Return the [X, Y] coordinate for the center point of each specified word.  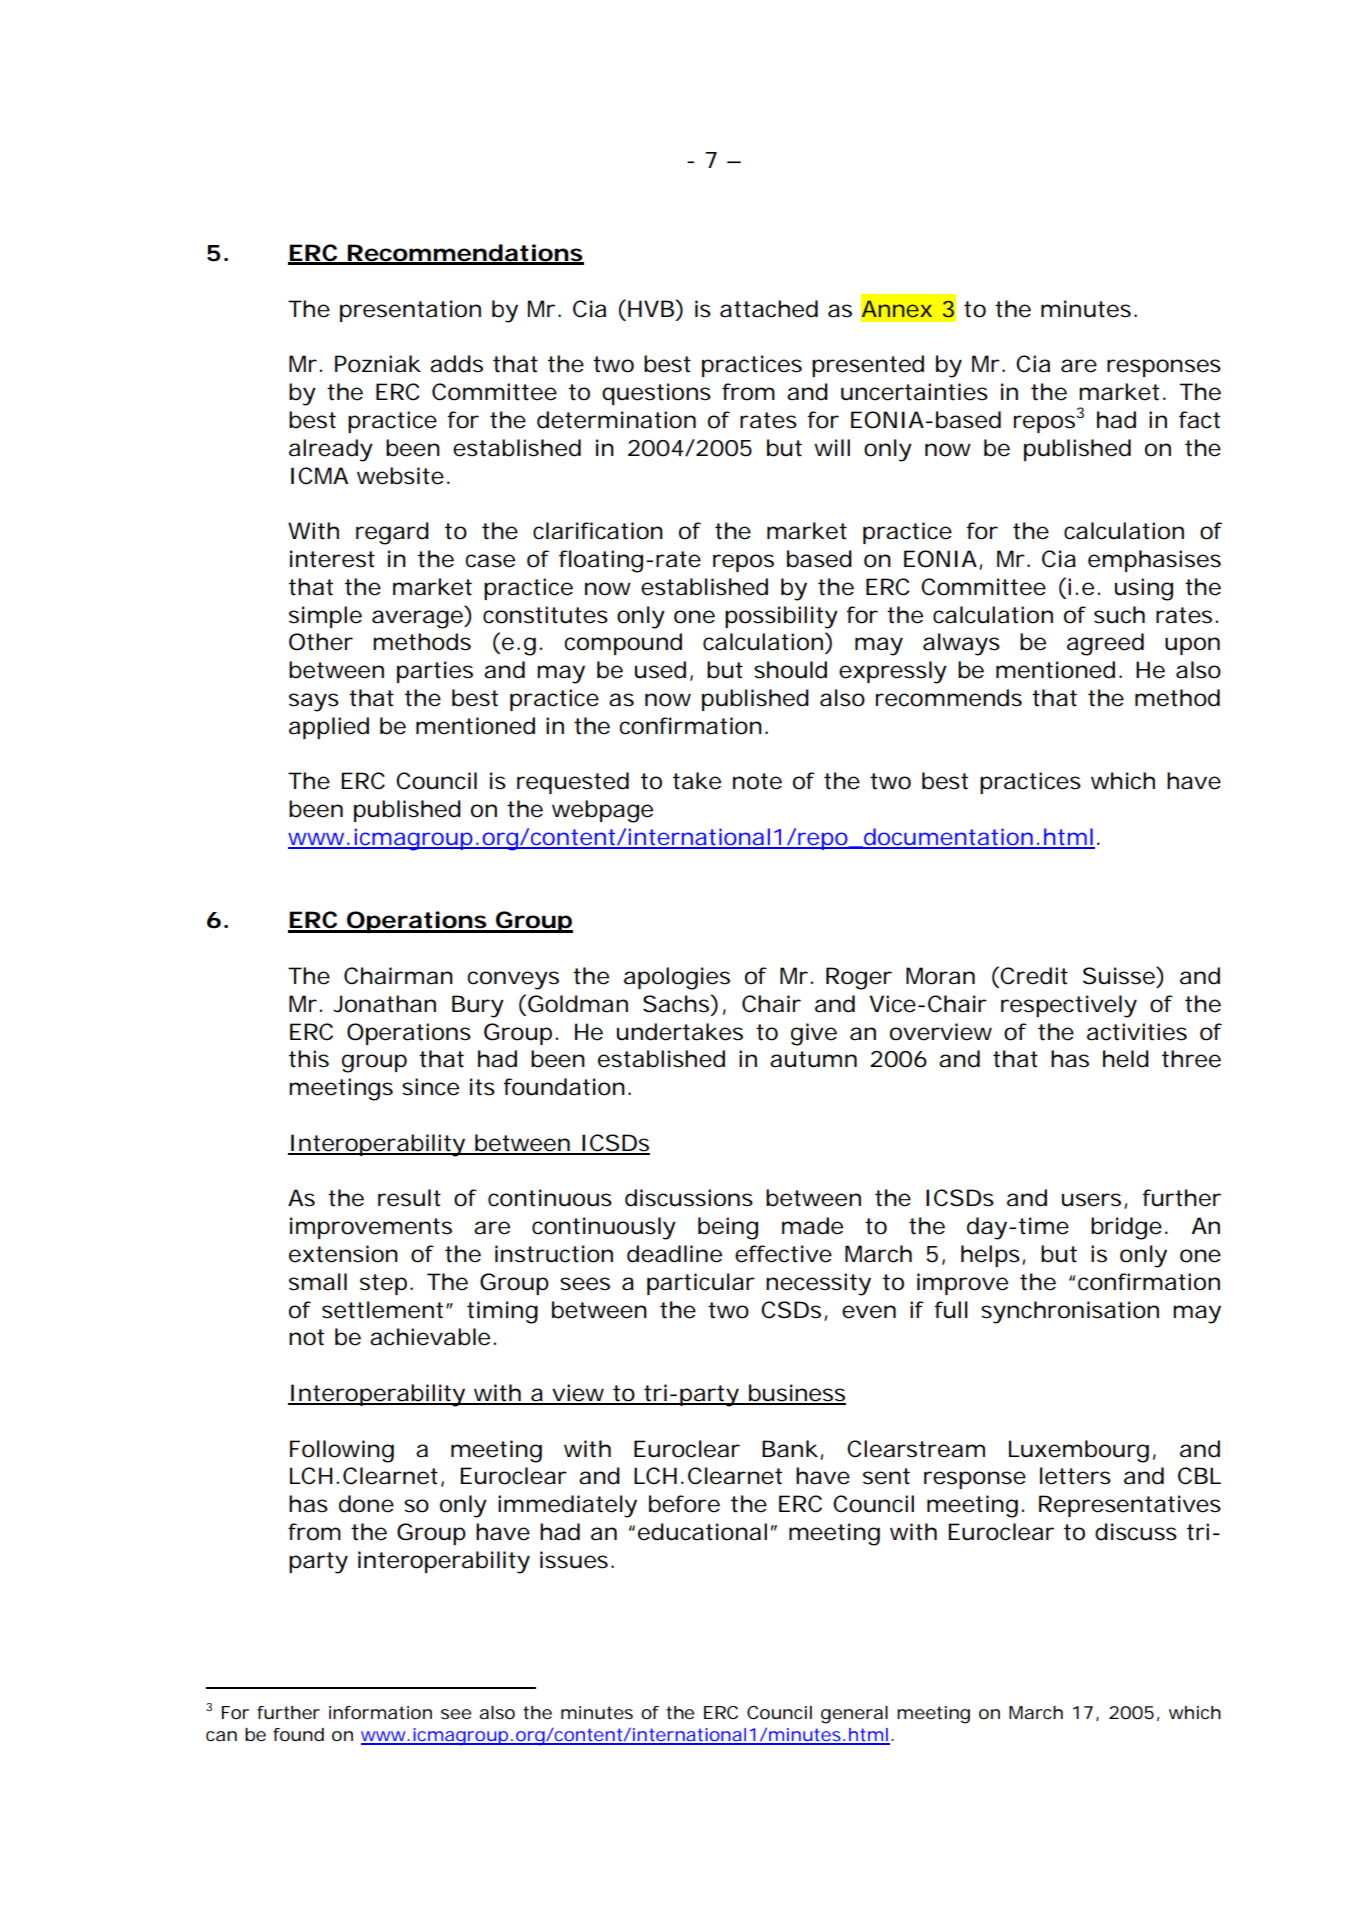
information [380, 1712]
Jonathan [384, 1004]
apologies [677, 978]
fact [1199, 420]
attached [769, 309]
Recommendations [465, 254]
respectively [1069, 1006]
